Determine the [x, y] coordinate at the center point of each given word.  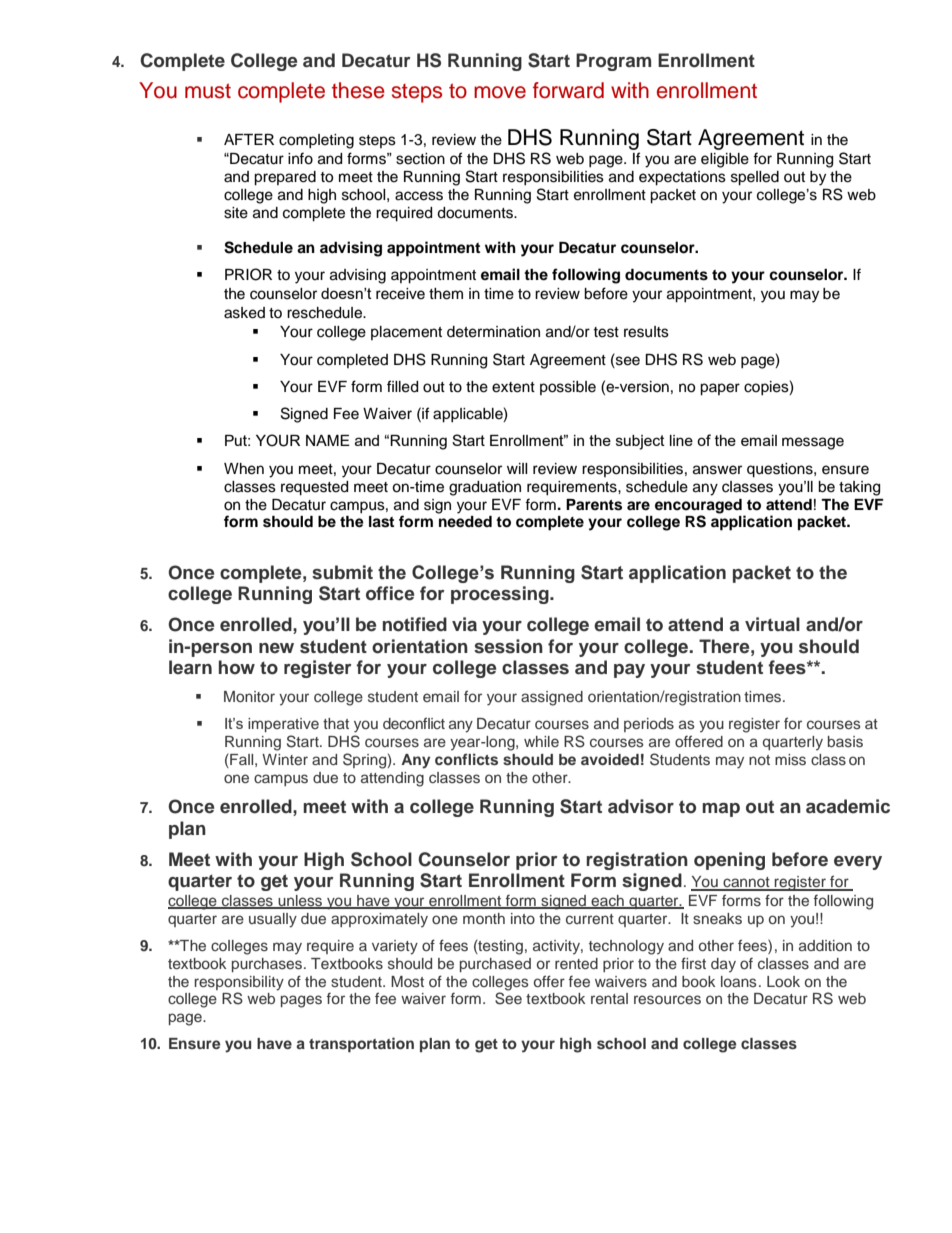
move [500, 92]
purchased [495, 965]
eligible [725, 160]
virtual [772, 624]
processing [501, 595]
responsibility [239, 983]
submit [342, 572]
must [208, 91]
